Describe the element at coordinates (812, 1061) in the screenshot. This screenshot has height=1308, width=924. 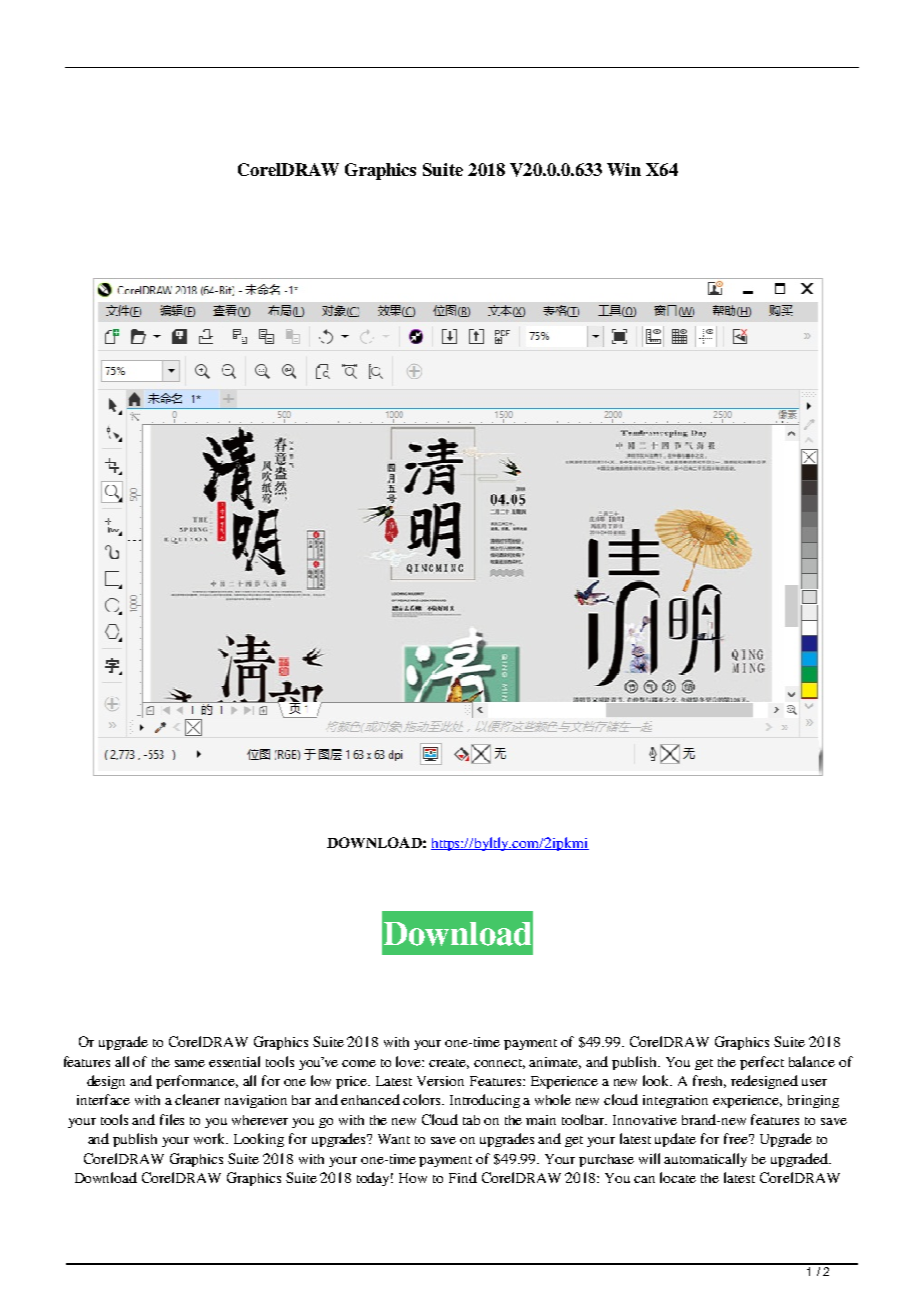
I see `balance` at that location.
